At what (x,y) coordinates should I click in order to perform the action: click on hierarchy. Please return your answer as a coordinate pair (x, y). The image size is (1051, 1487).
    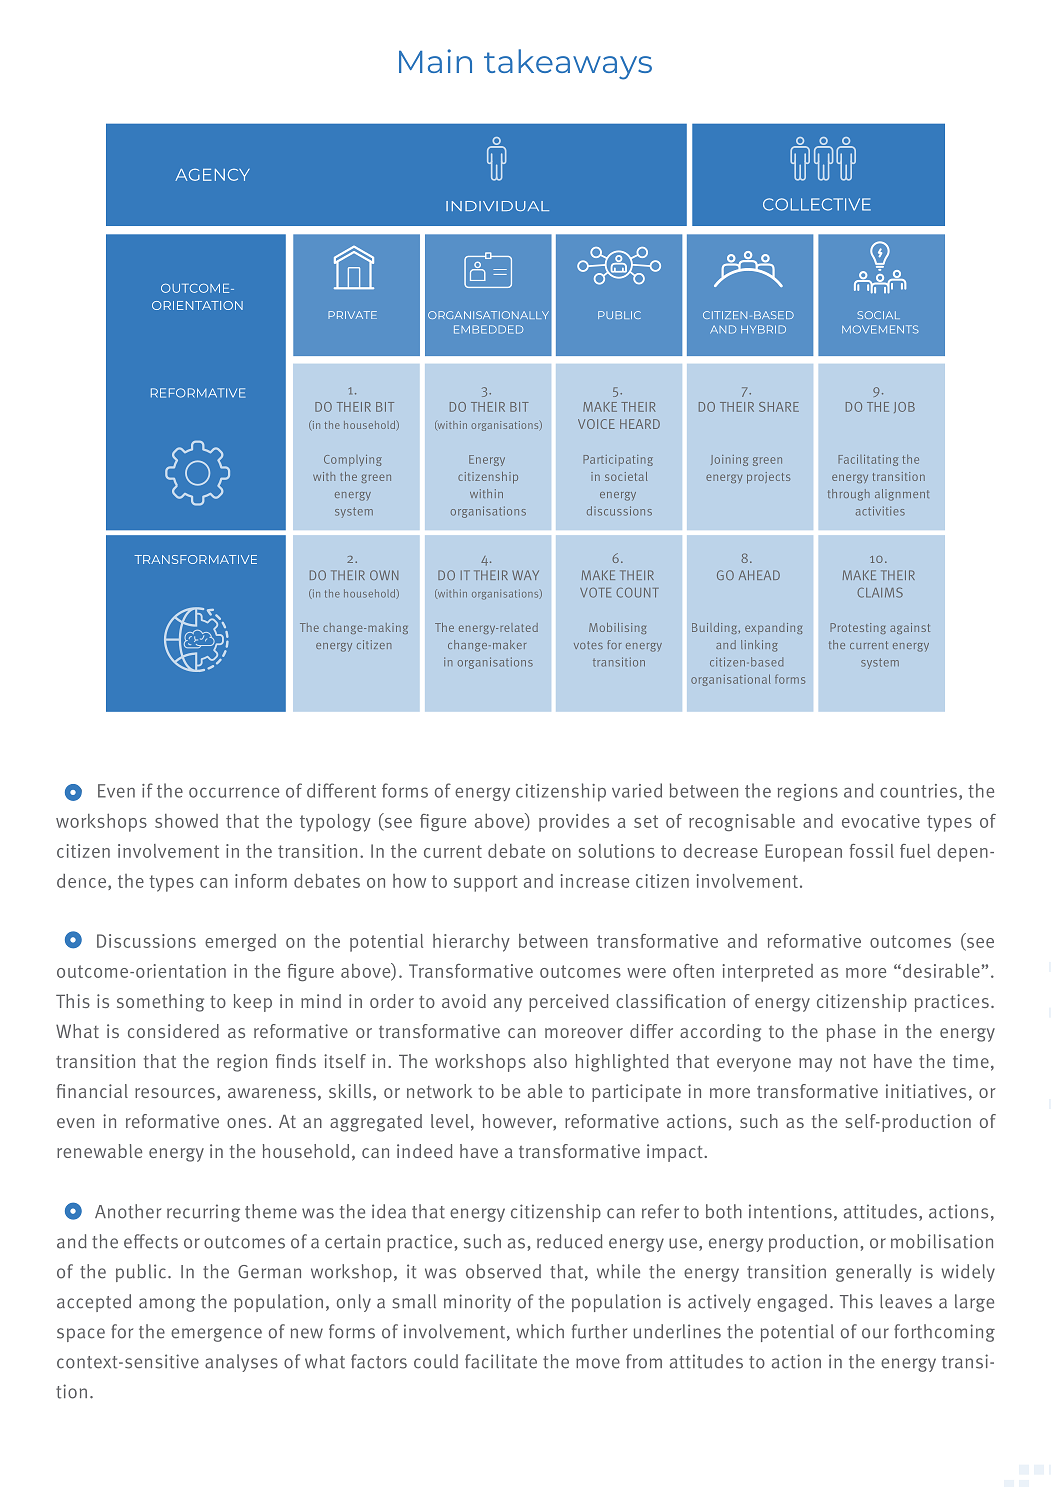
    Looking at the image, I should click on (471, 943).
